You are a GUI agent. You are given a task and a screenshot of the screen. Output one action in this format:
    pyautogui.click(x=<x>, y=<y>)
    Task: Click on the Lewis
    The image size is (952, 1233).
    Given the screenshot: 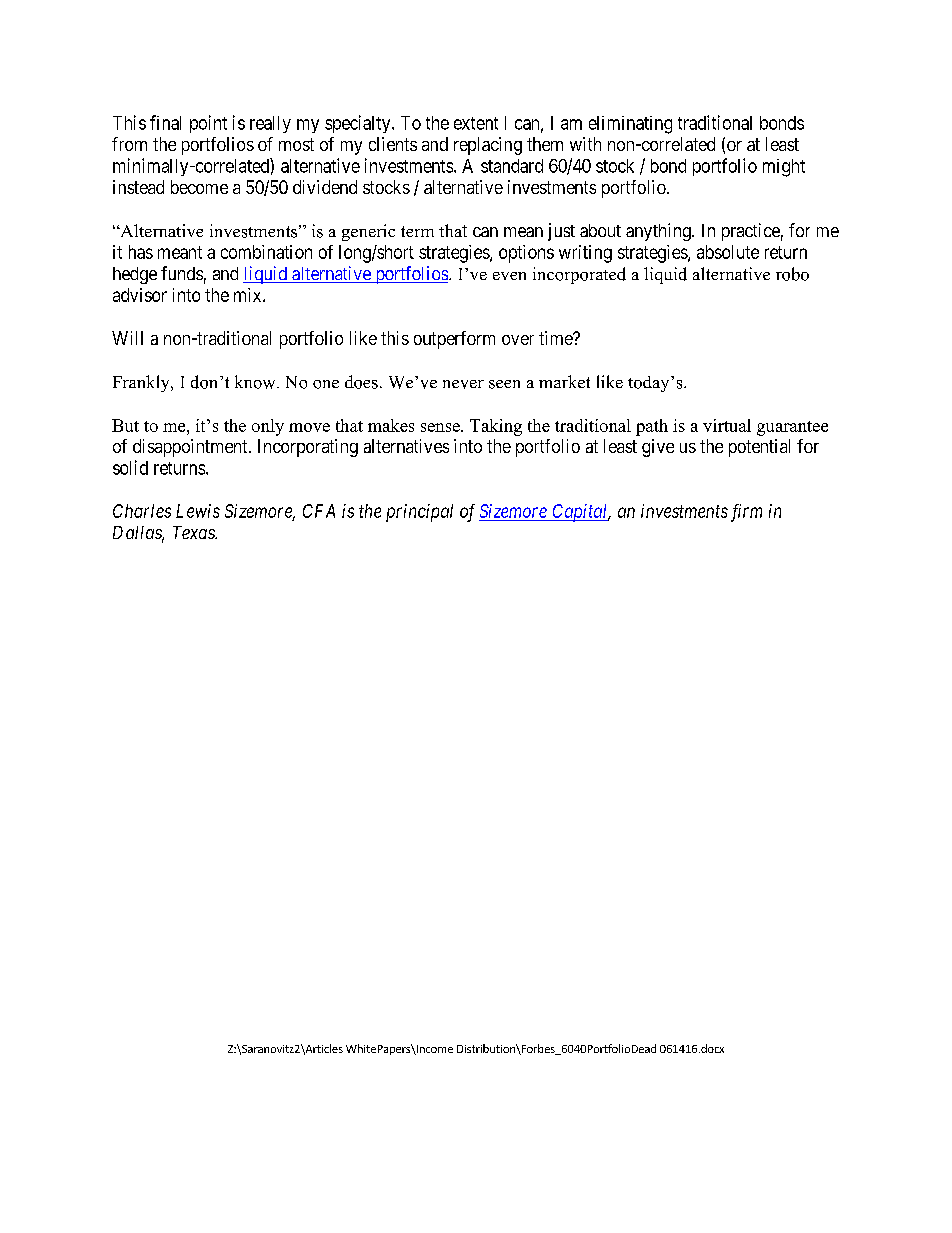 What is the action you would take?
    pyautogui.click(x=198, y=511)
